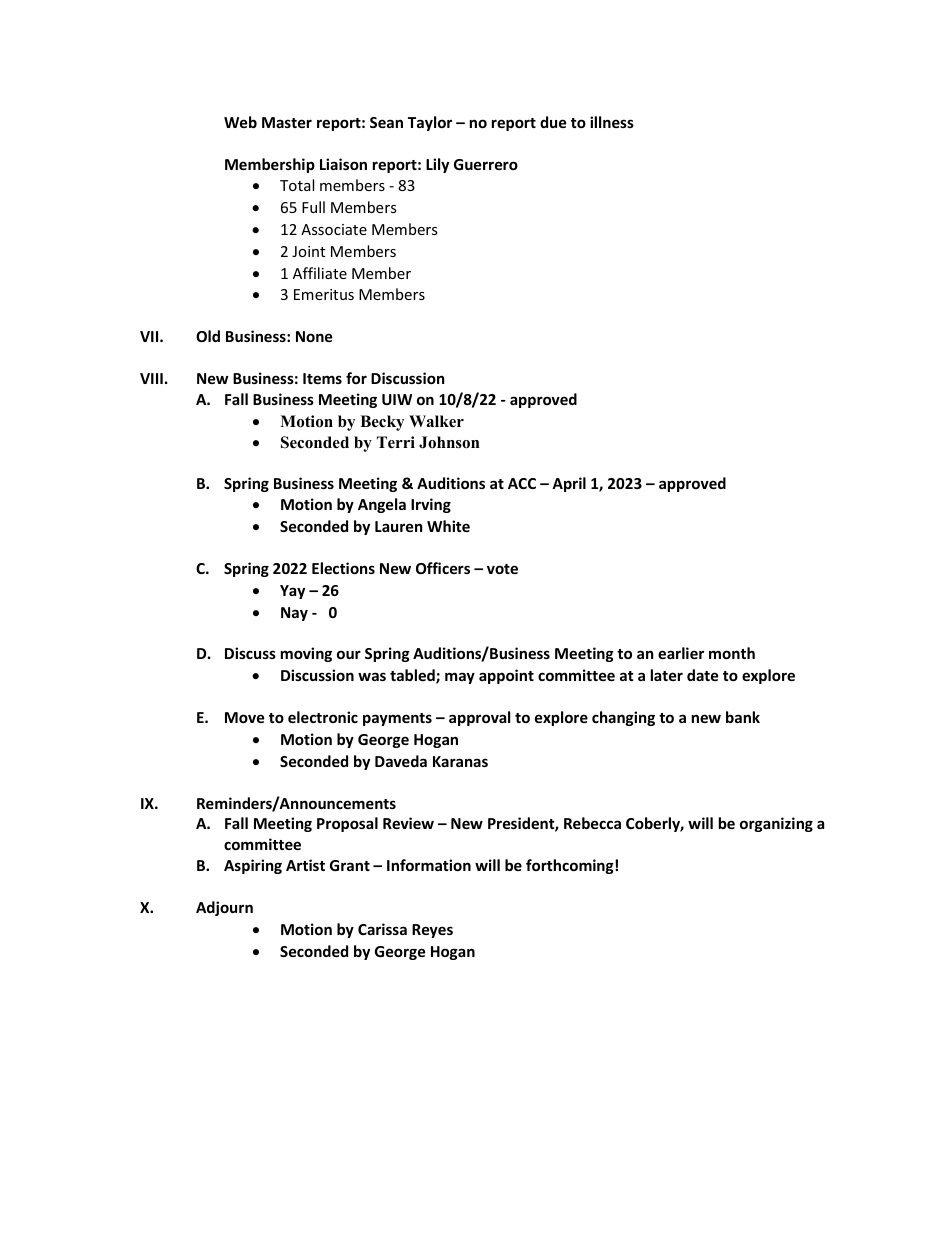 This screenshot has width=952, height=1233. Describe the element at coordinates (432, 931) in the screenshot. I see `Reyes` at that location.
